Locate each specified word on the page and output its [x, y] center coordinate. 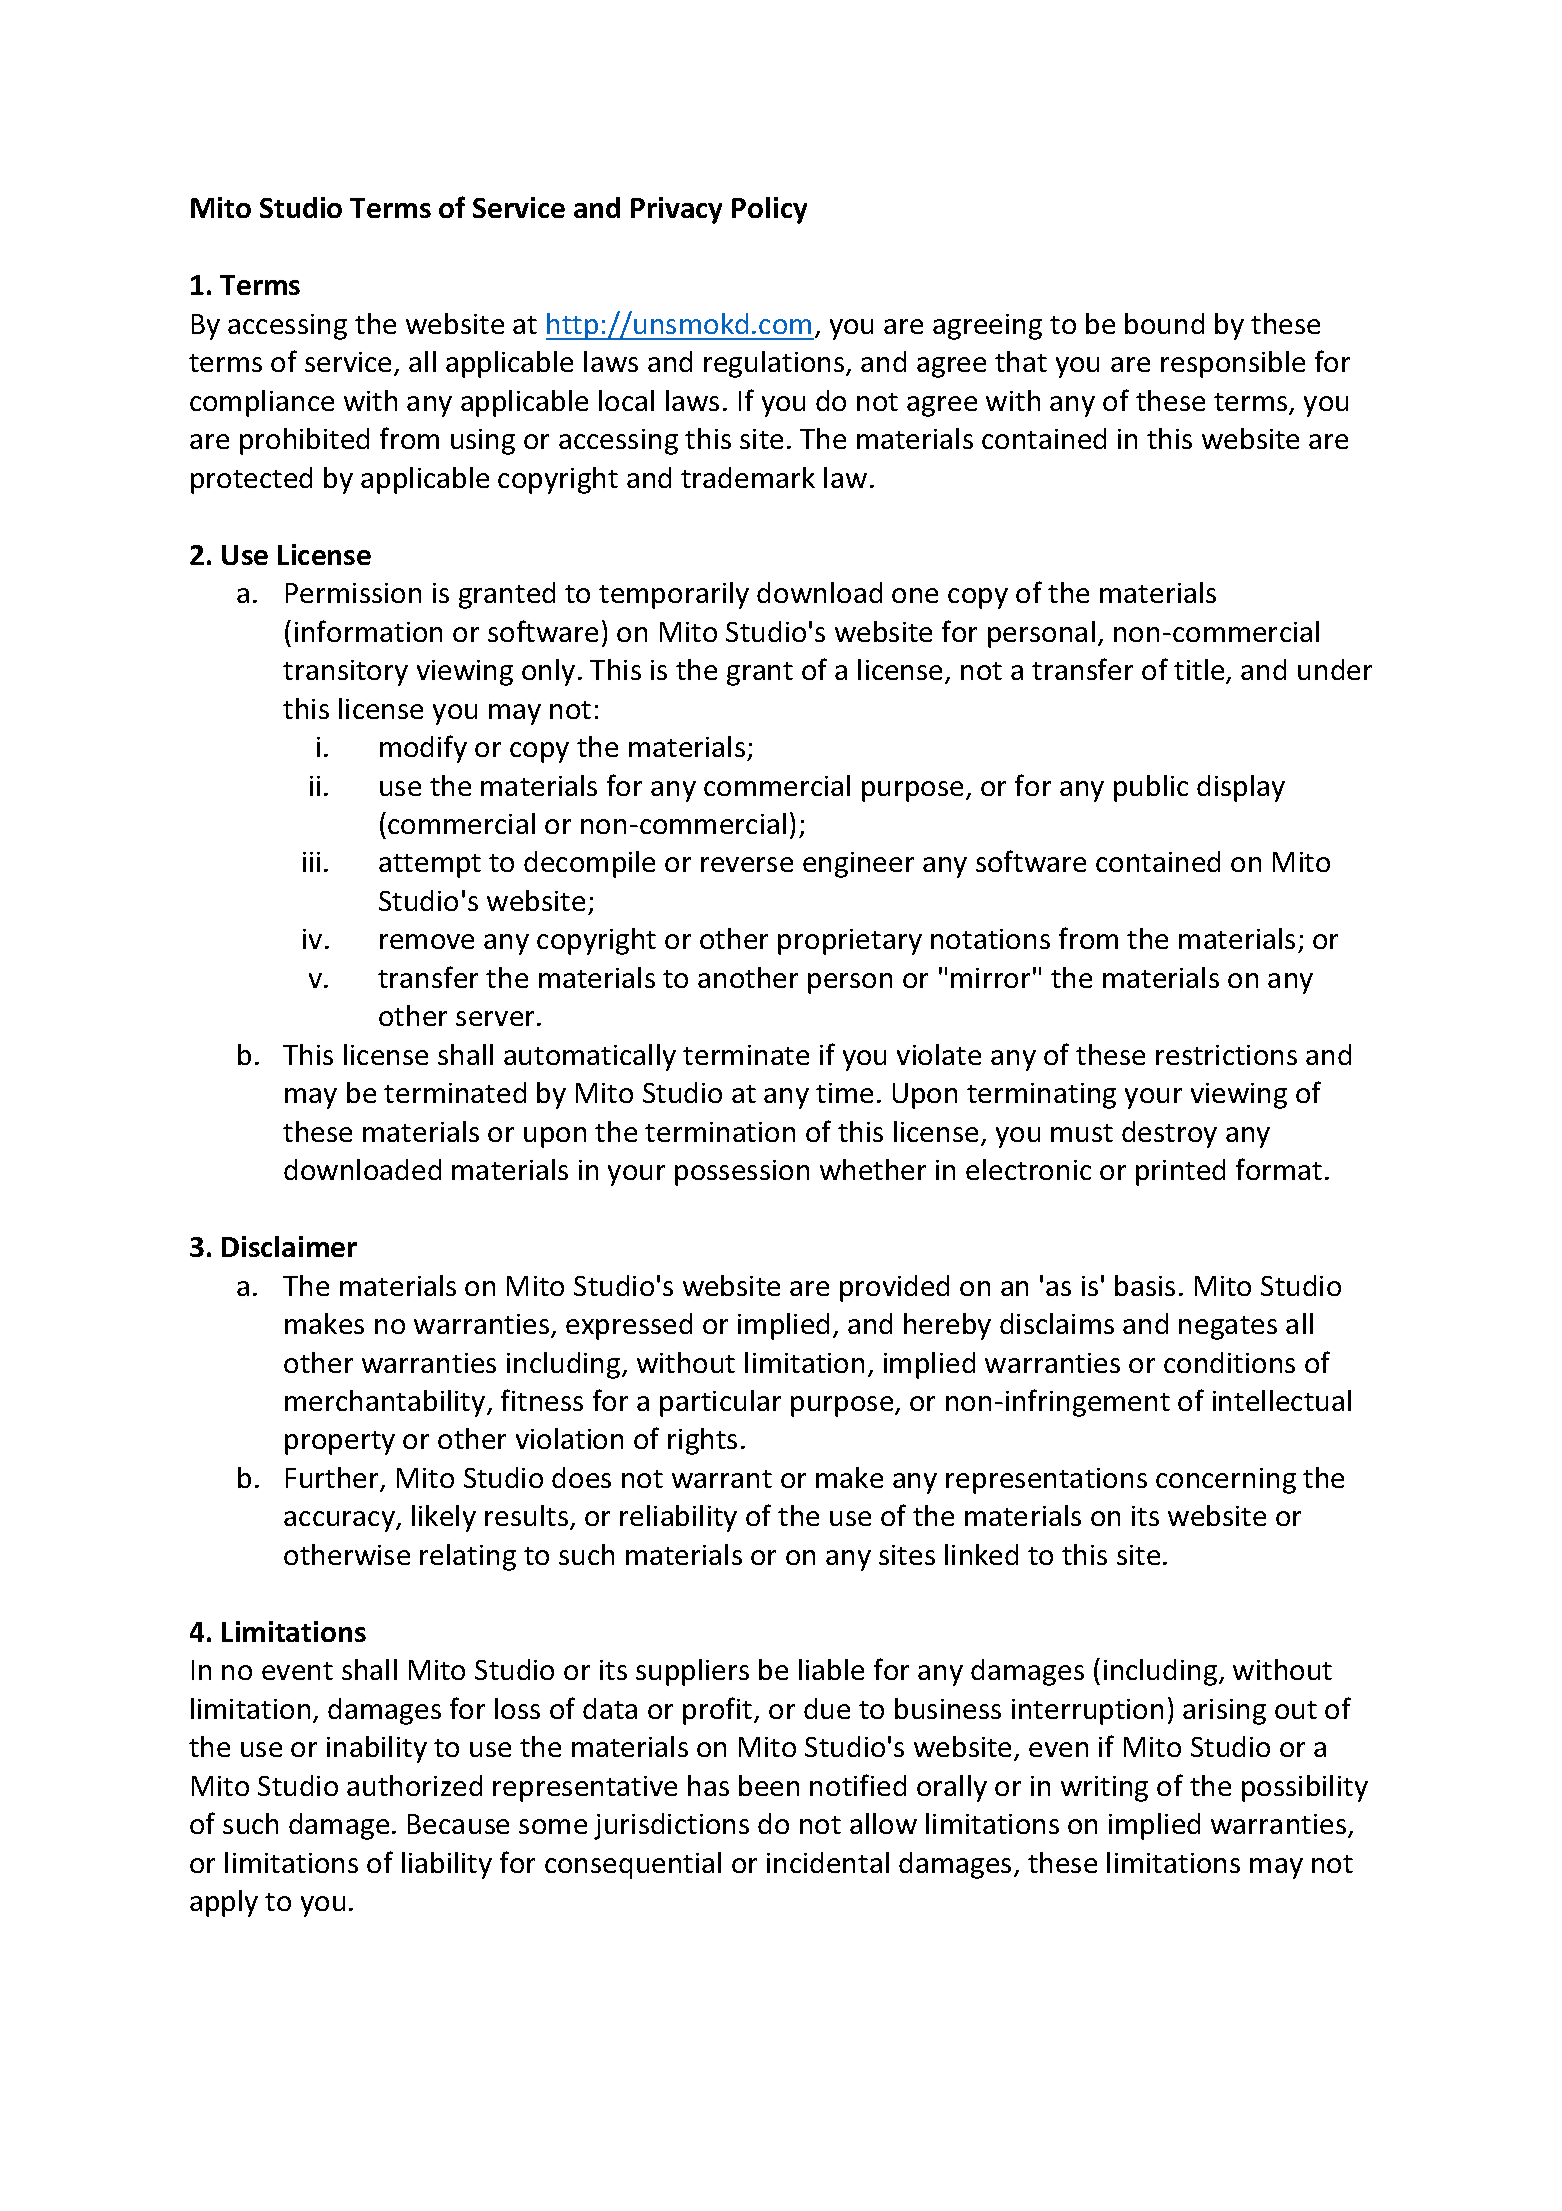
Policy [769, 210]
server [497, 1018]
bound [1164, 323]
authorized [414, 1785]
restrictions [1226, 1055]
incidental [828, 1862]
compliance [262, 403]
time [844, 1093]
